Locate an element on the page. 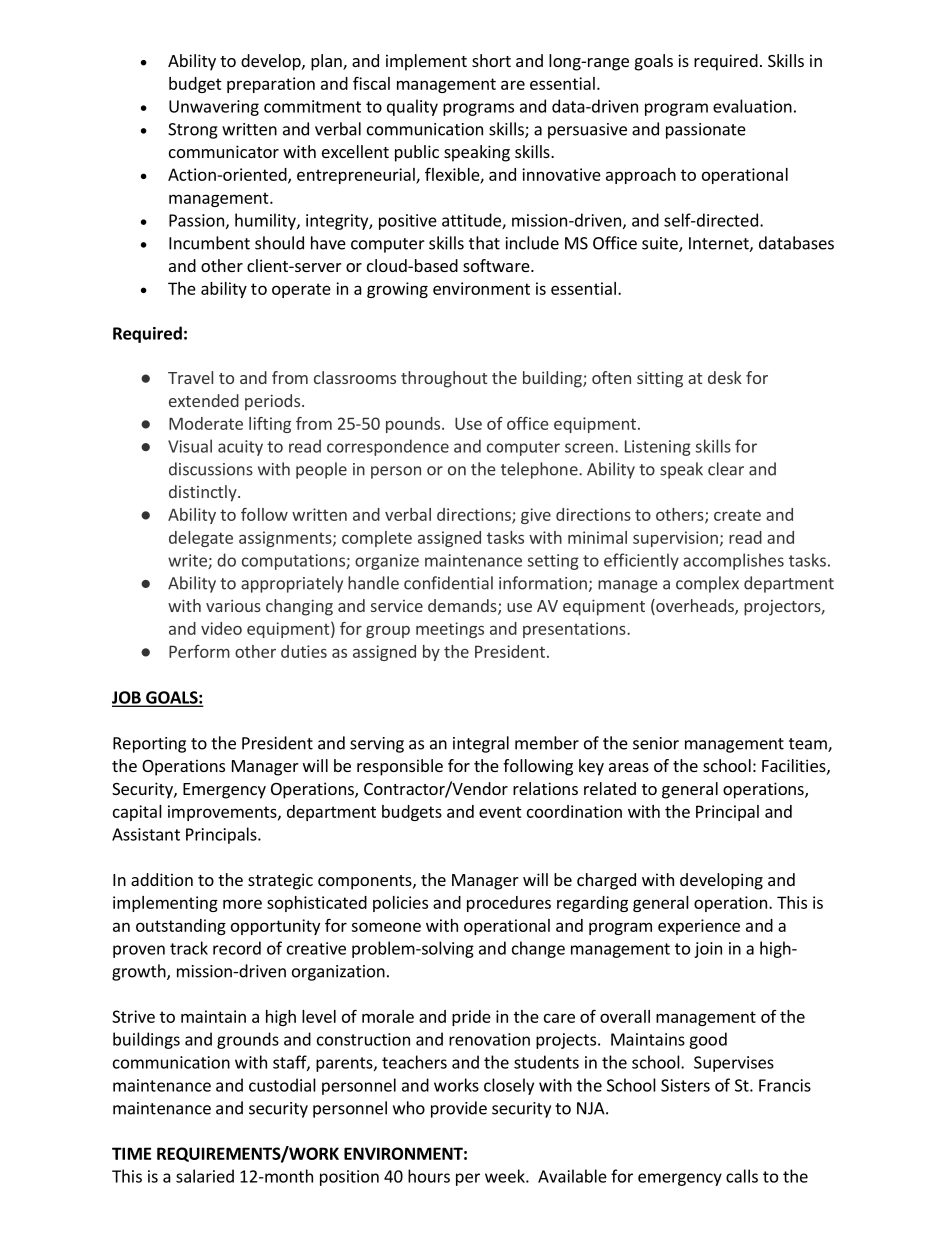  calls is located at coordinates (742, 1176).
